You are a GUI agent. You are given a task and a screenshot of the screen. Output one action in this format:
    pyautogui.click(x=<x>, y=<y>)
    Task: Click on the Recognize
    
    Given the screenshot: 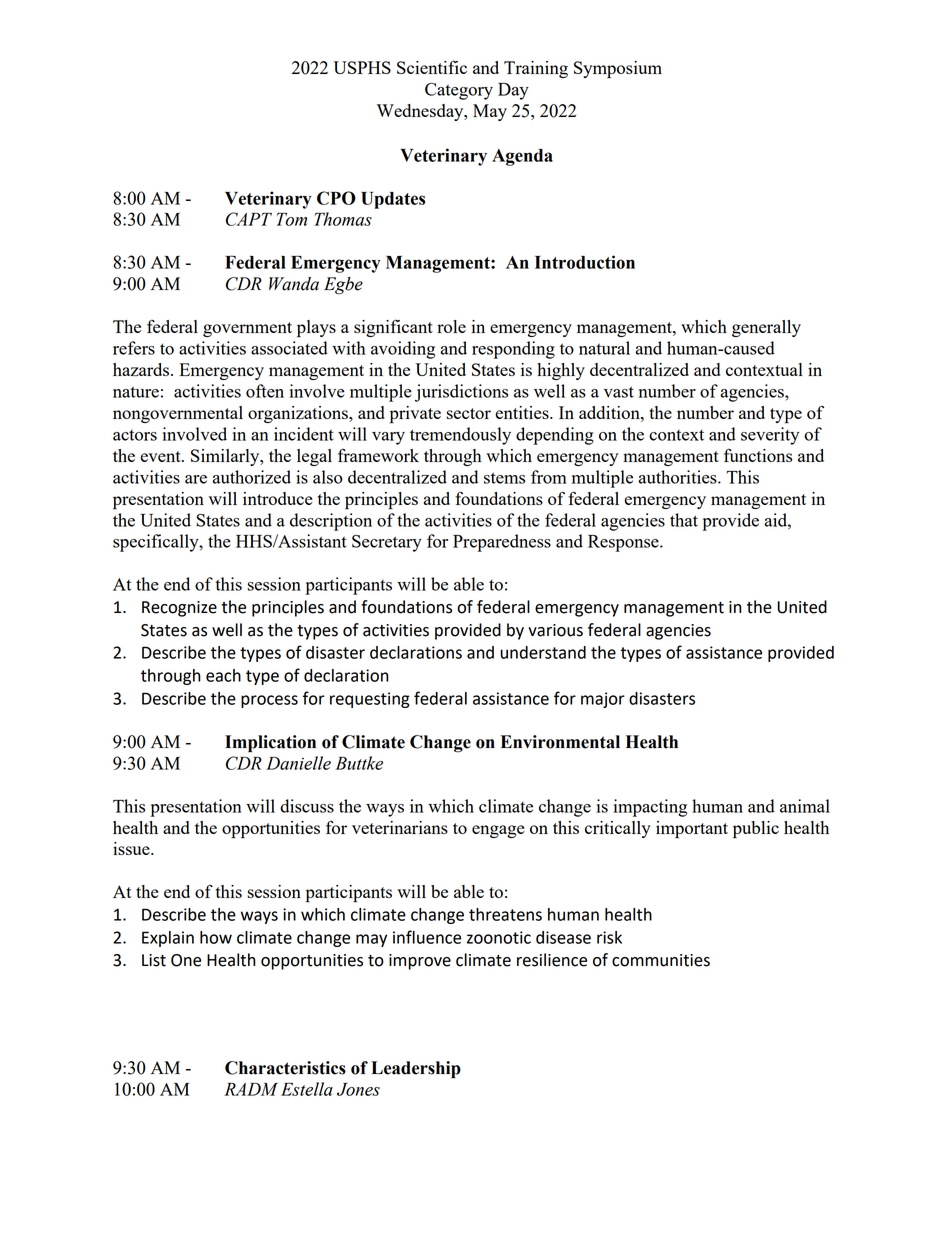 What is the action you would take?
    pyautogui.click(x=179, y=609)
